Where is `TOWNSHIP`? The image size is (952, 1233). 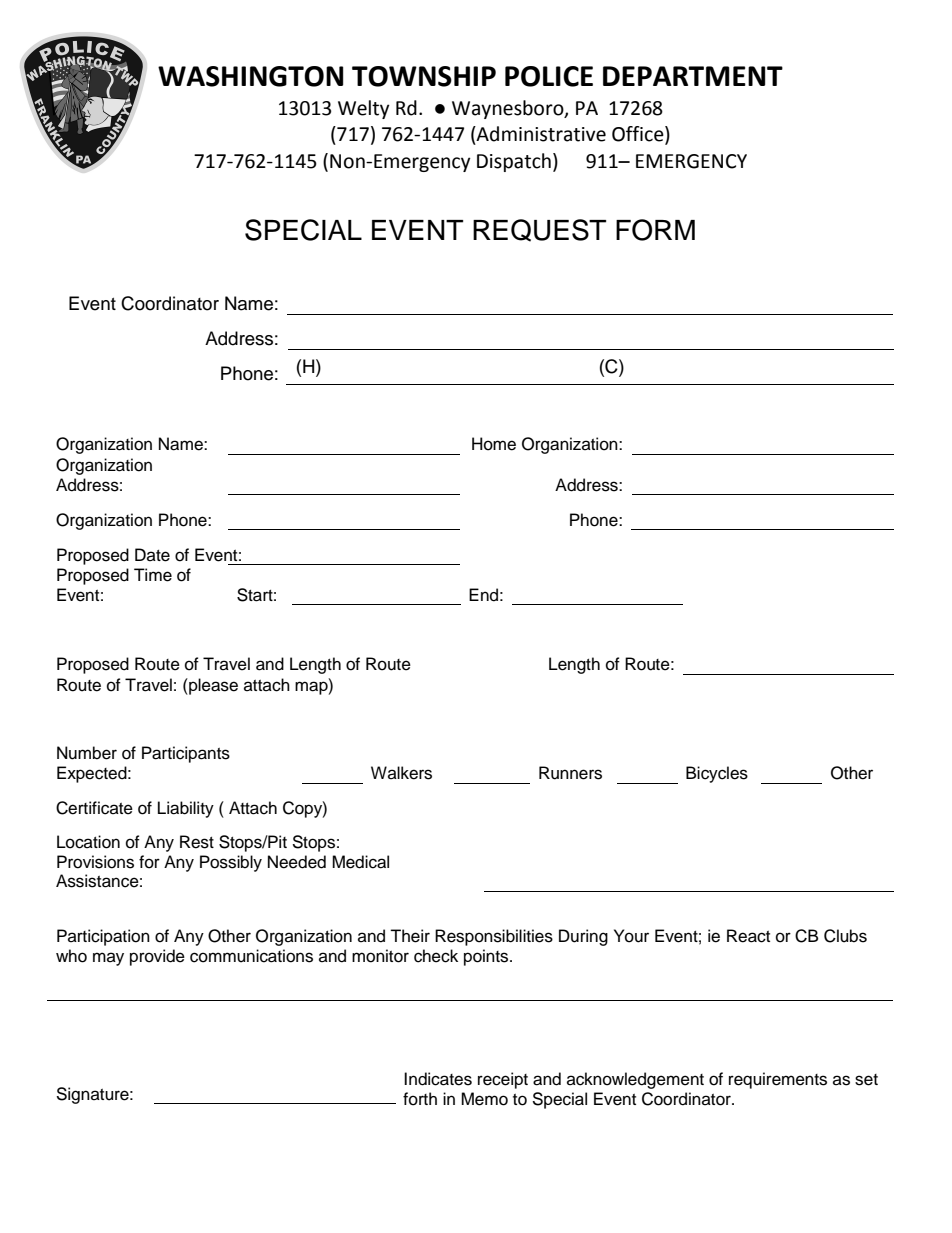
TOWNSHIP is located at coordinates (424, 76).
